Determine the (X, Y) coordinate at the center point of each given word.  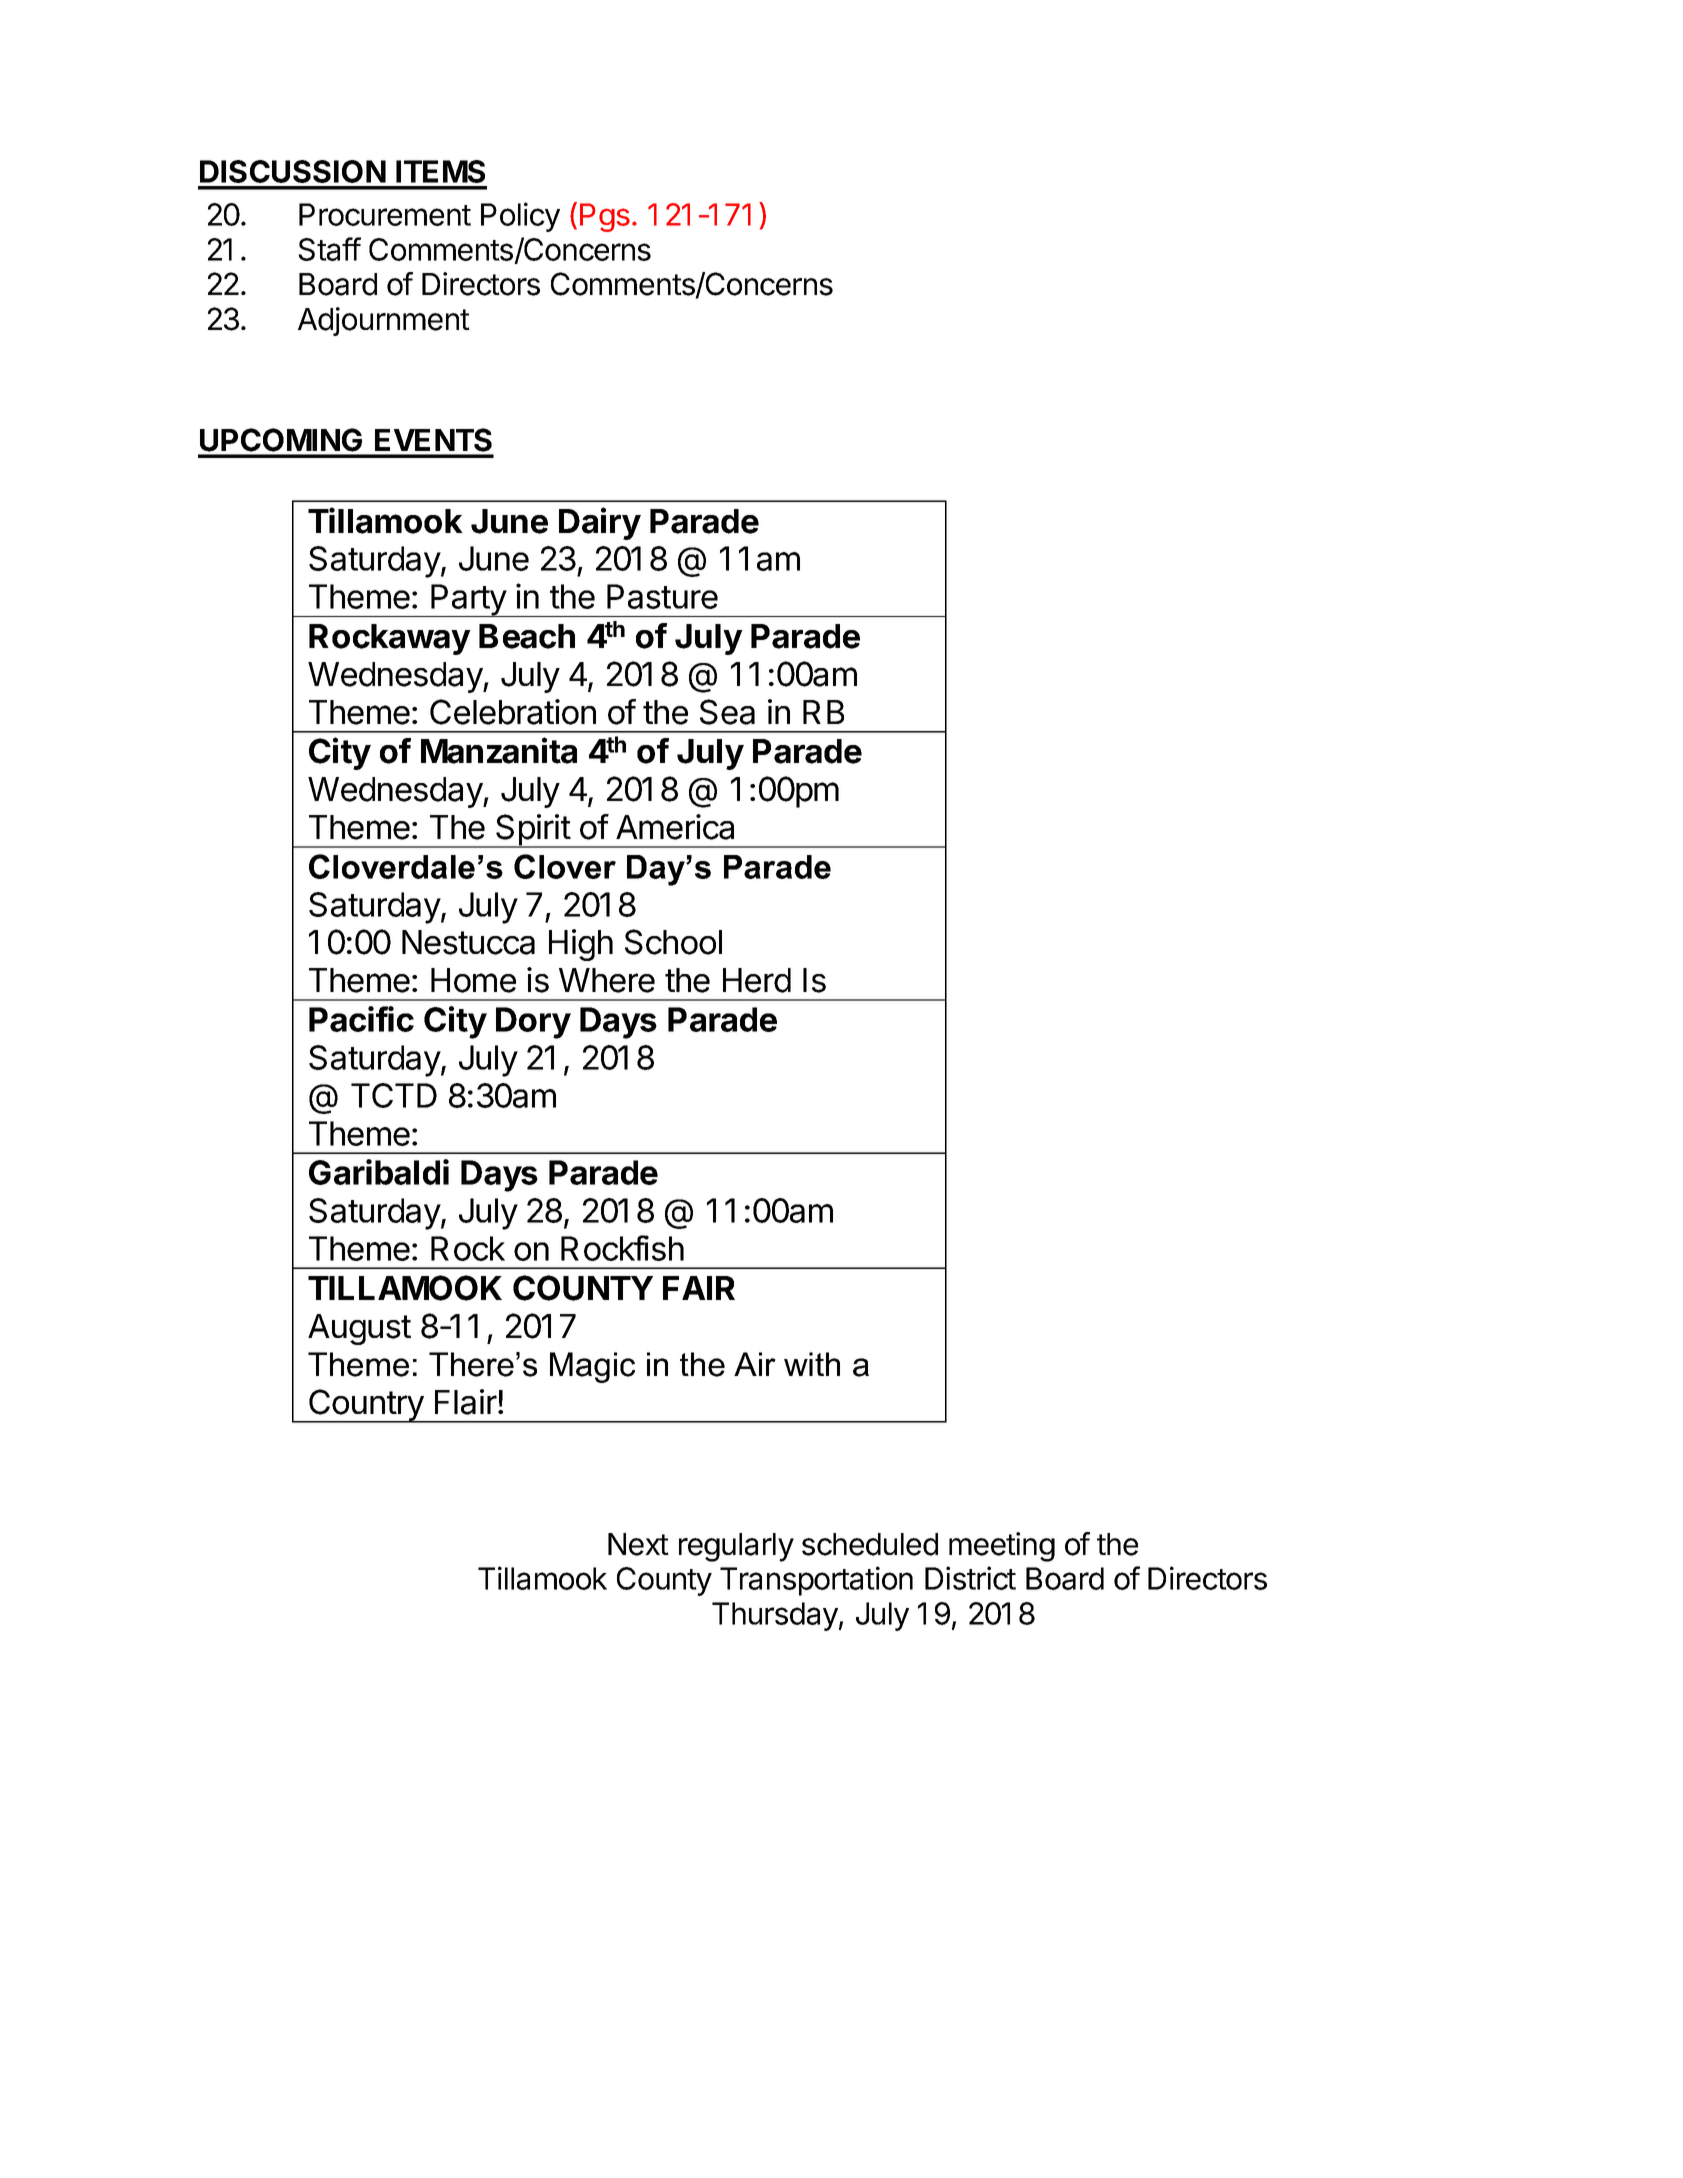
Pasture (662, 596)
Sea (727, 712)
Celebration (513, 712)
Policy (520, 217)
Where (607, 980)
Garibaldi (379, 1172)
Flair (467, 1402)
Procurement (385, 214)
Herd (757, 980)
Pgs (605, 217)
